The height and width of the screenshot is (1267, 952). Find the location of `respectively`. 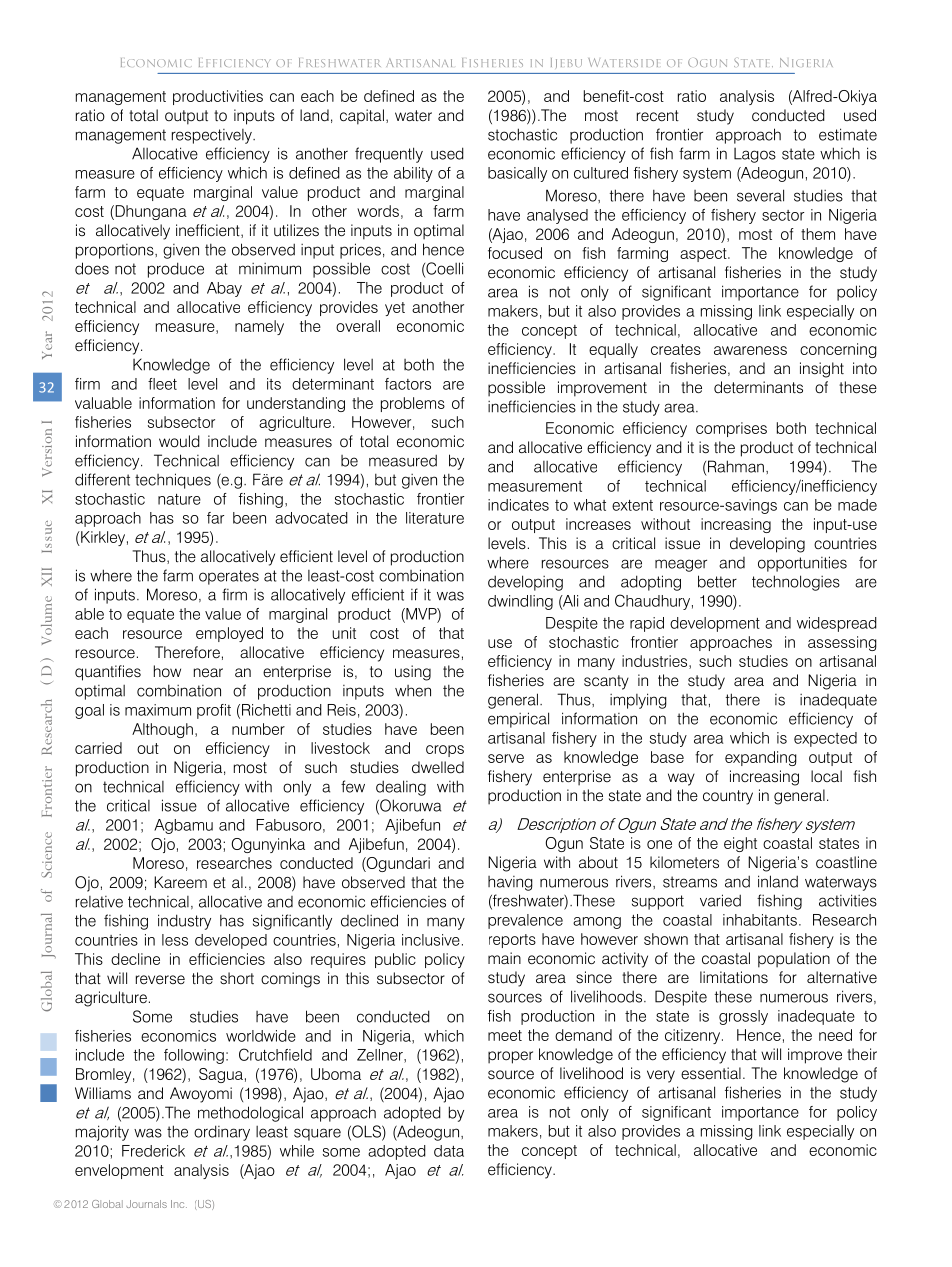

respectively is located at coordinates (213, 136).
